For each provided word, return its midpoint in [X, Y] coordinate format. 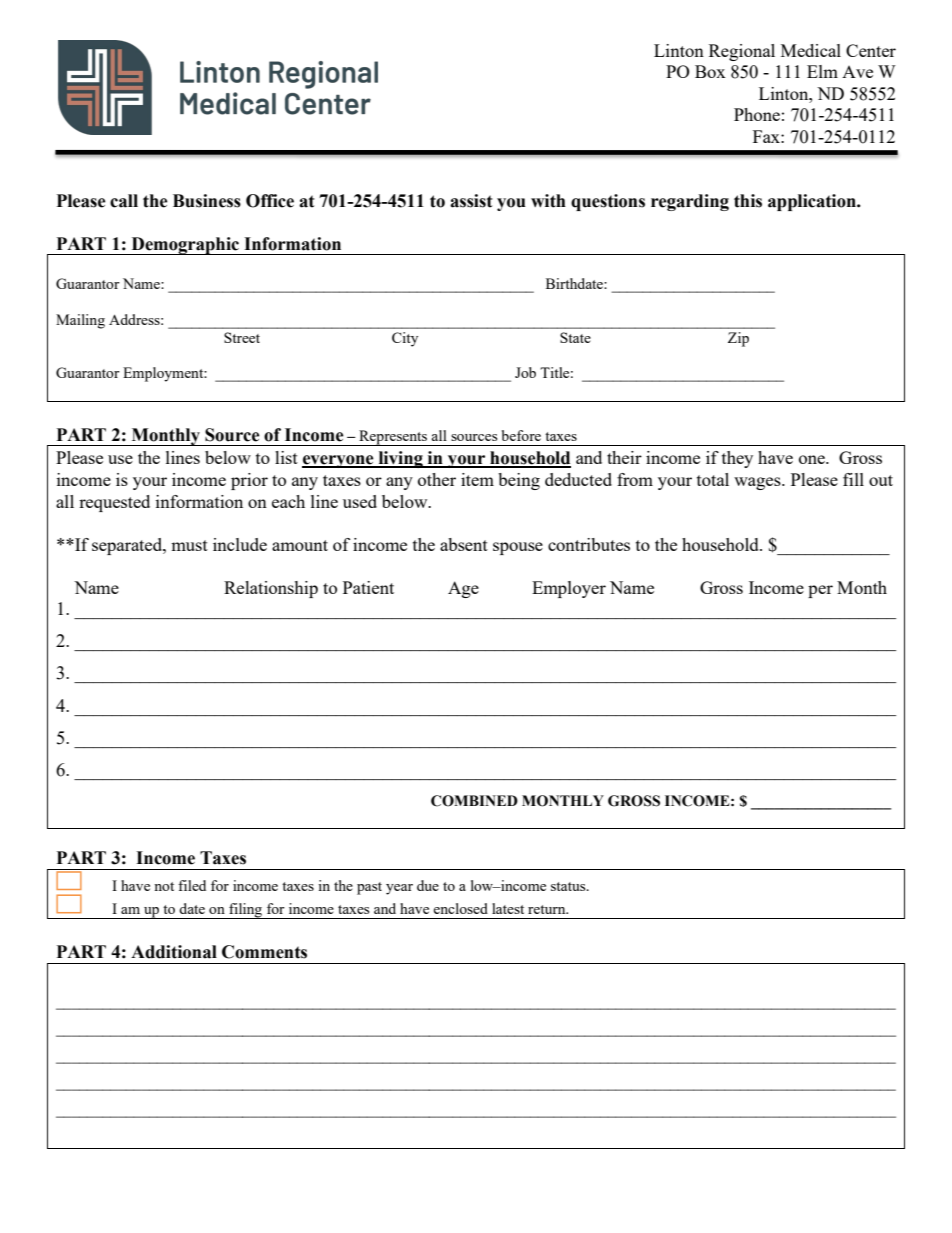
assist [471, 201]
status [569, 886]
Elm [822, 71]
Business [207, 201]
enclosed [460, 908]
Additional [174, 952]
